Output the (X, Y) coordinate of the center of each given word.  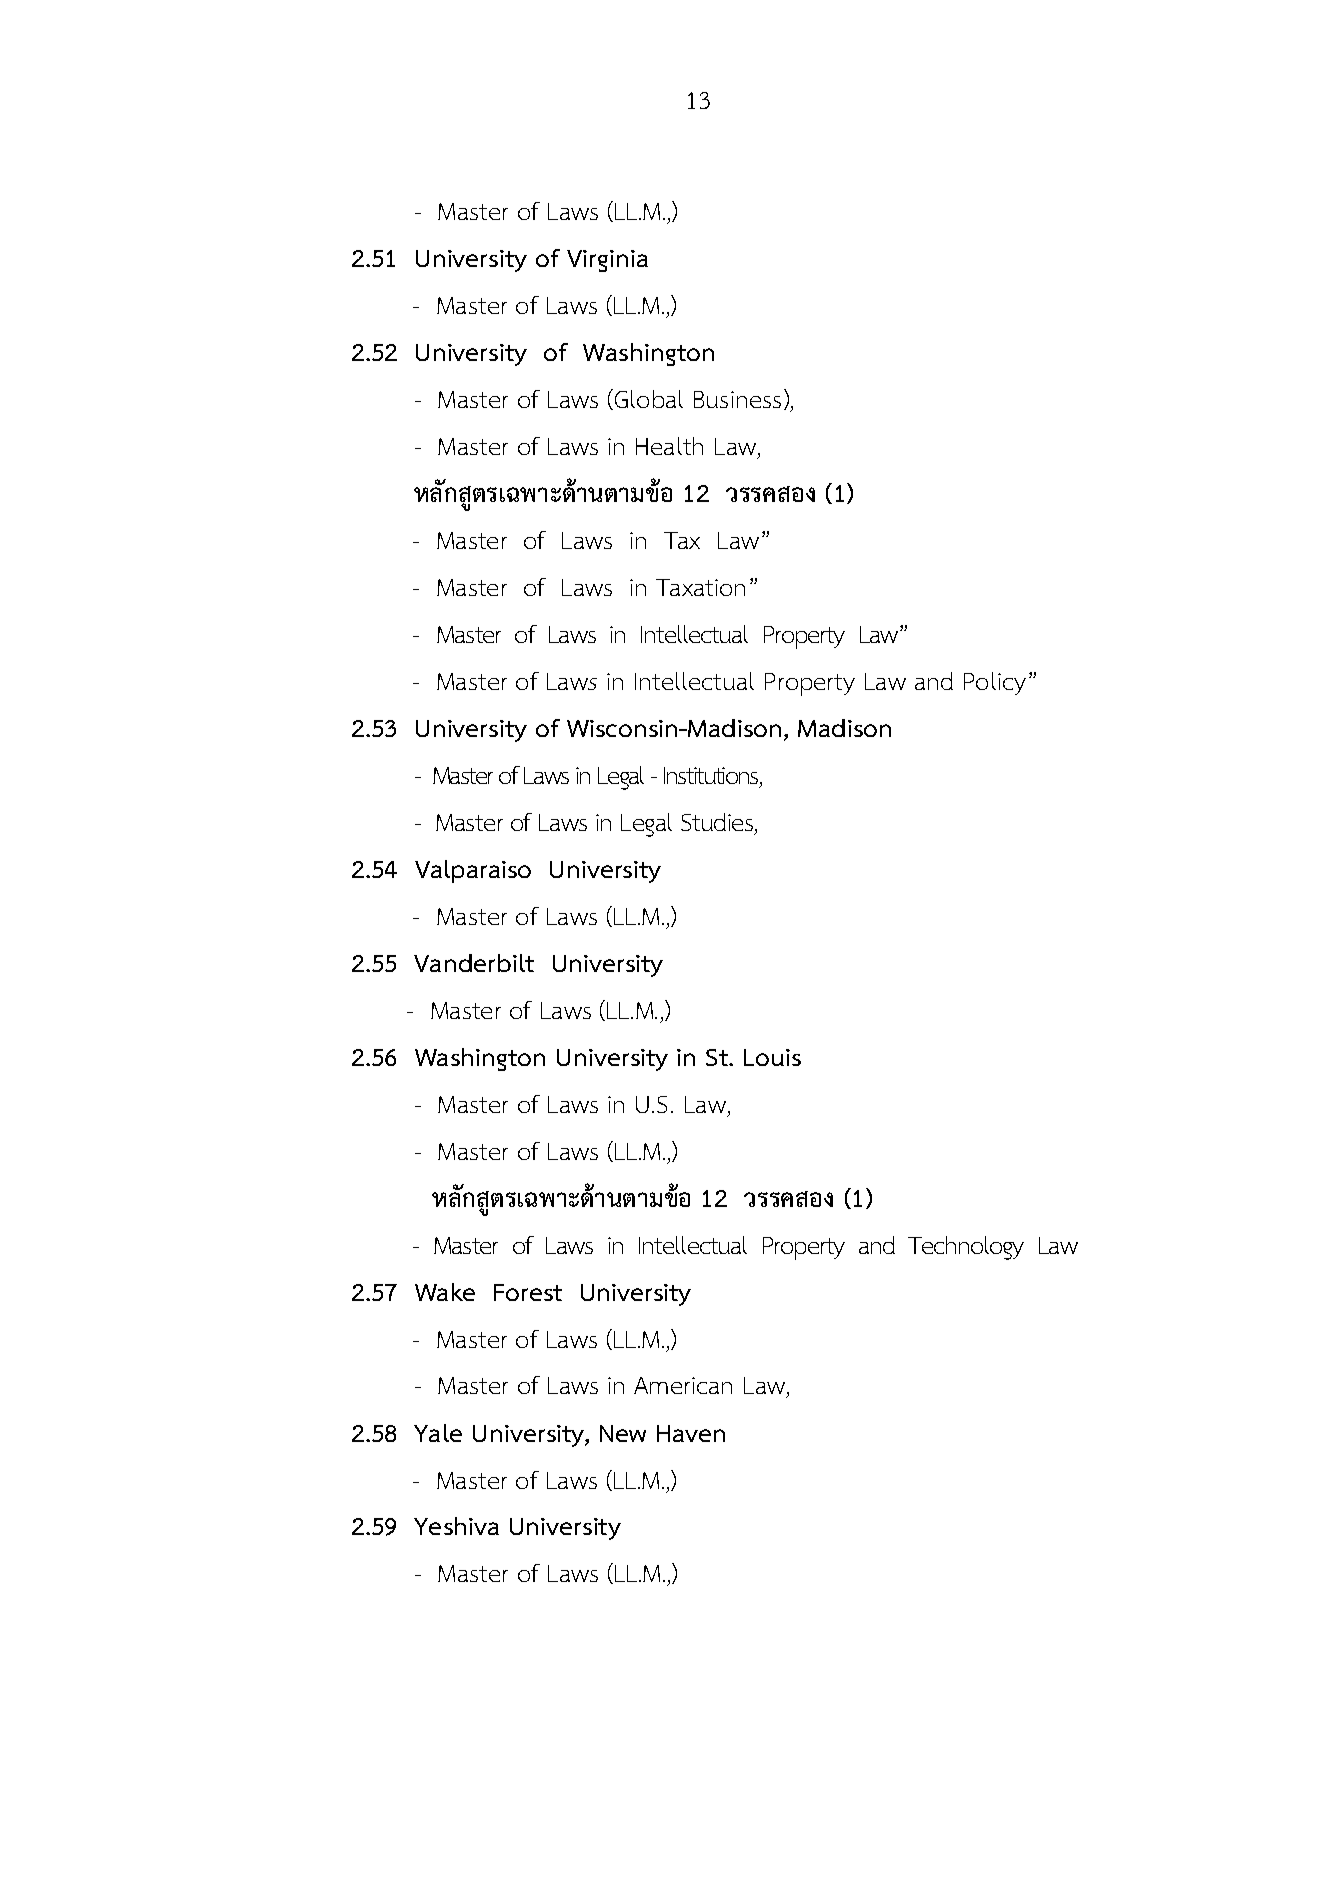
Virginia (607, 261)
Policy (995, 683)
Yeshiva (456, 1526)
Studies (718, 823)
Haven (691, 1433)
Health (669, 446)
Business (737, 399)
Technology (966, 1248)
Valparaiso (473, 871)
